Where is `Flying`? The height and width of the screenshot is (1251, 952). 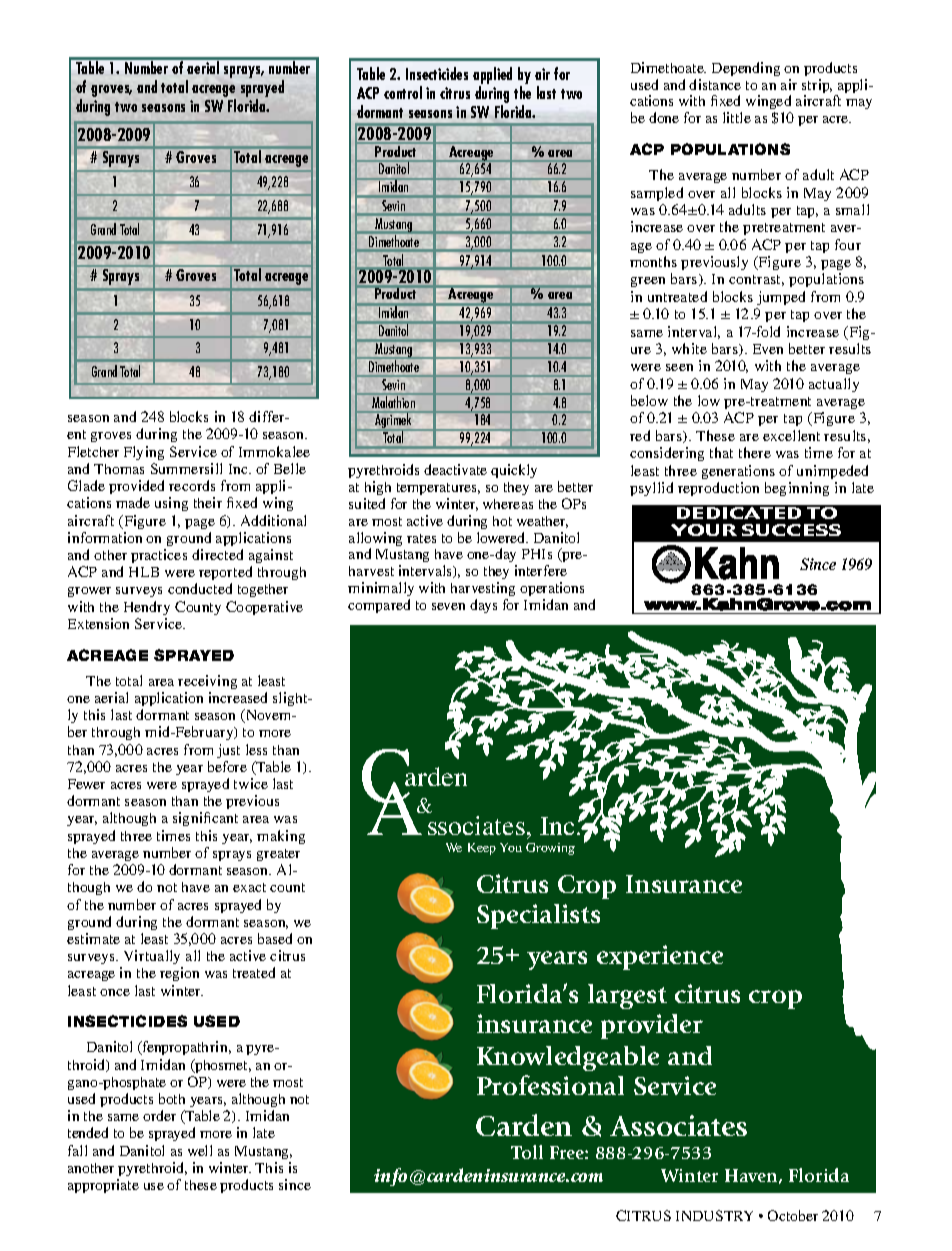
Flying is located at coordinates (144, 453).
